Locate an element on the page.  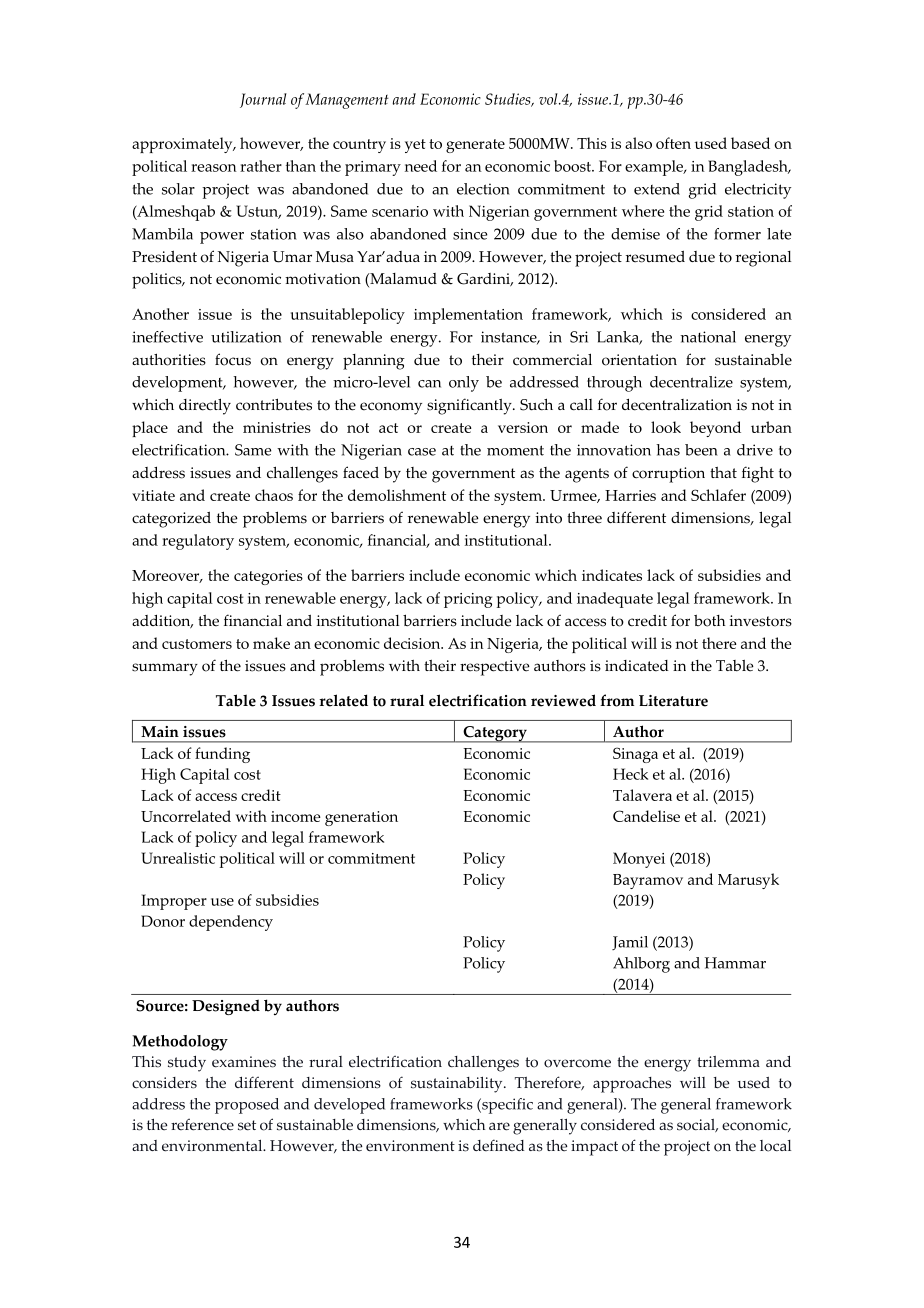
Literature is located at coordinates (673, 701).
